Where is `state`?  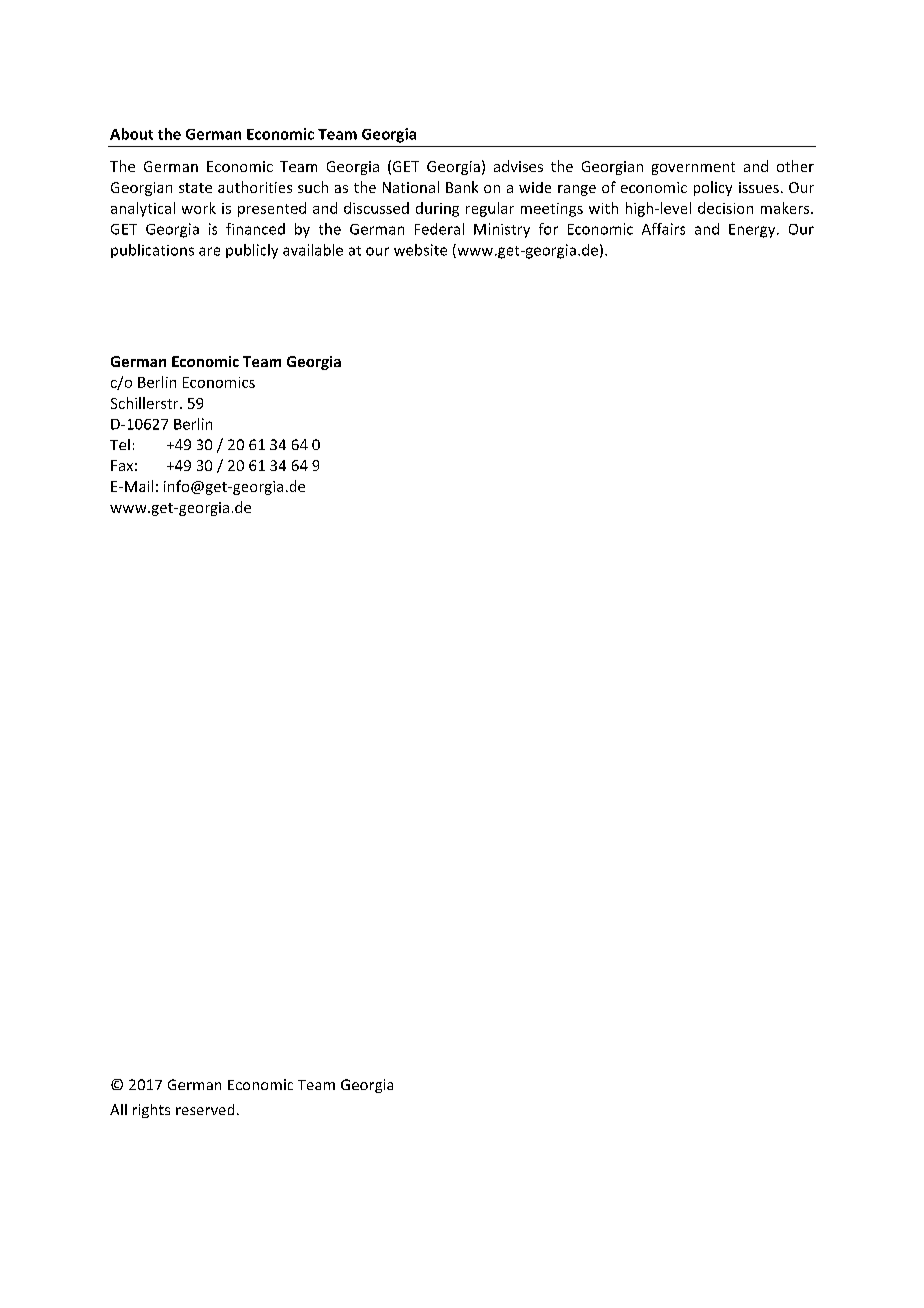 state is located at coordinates (195, 188).
